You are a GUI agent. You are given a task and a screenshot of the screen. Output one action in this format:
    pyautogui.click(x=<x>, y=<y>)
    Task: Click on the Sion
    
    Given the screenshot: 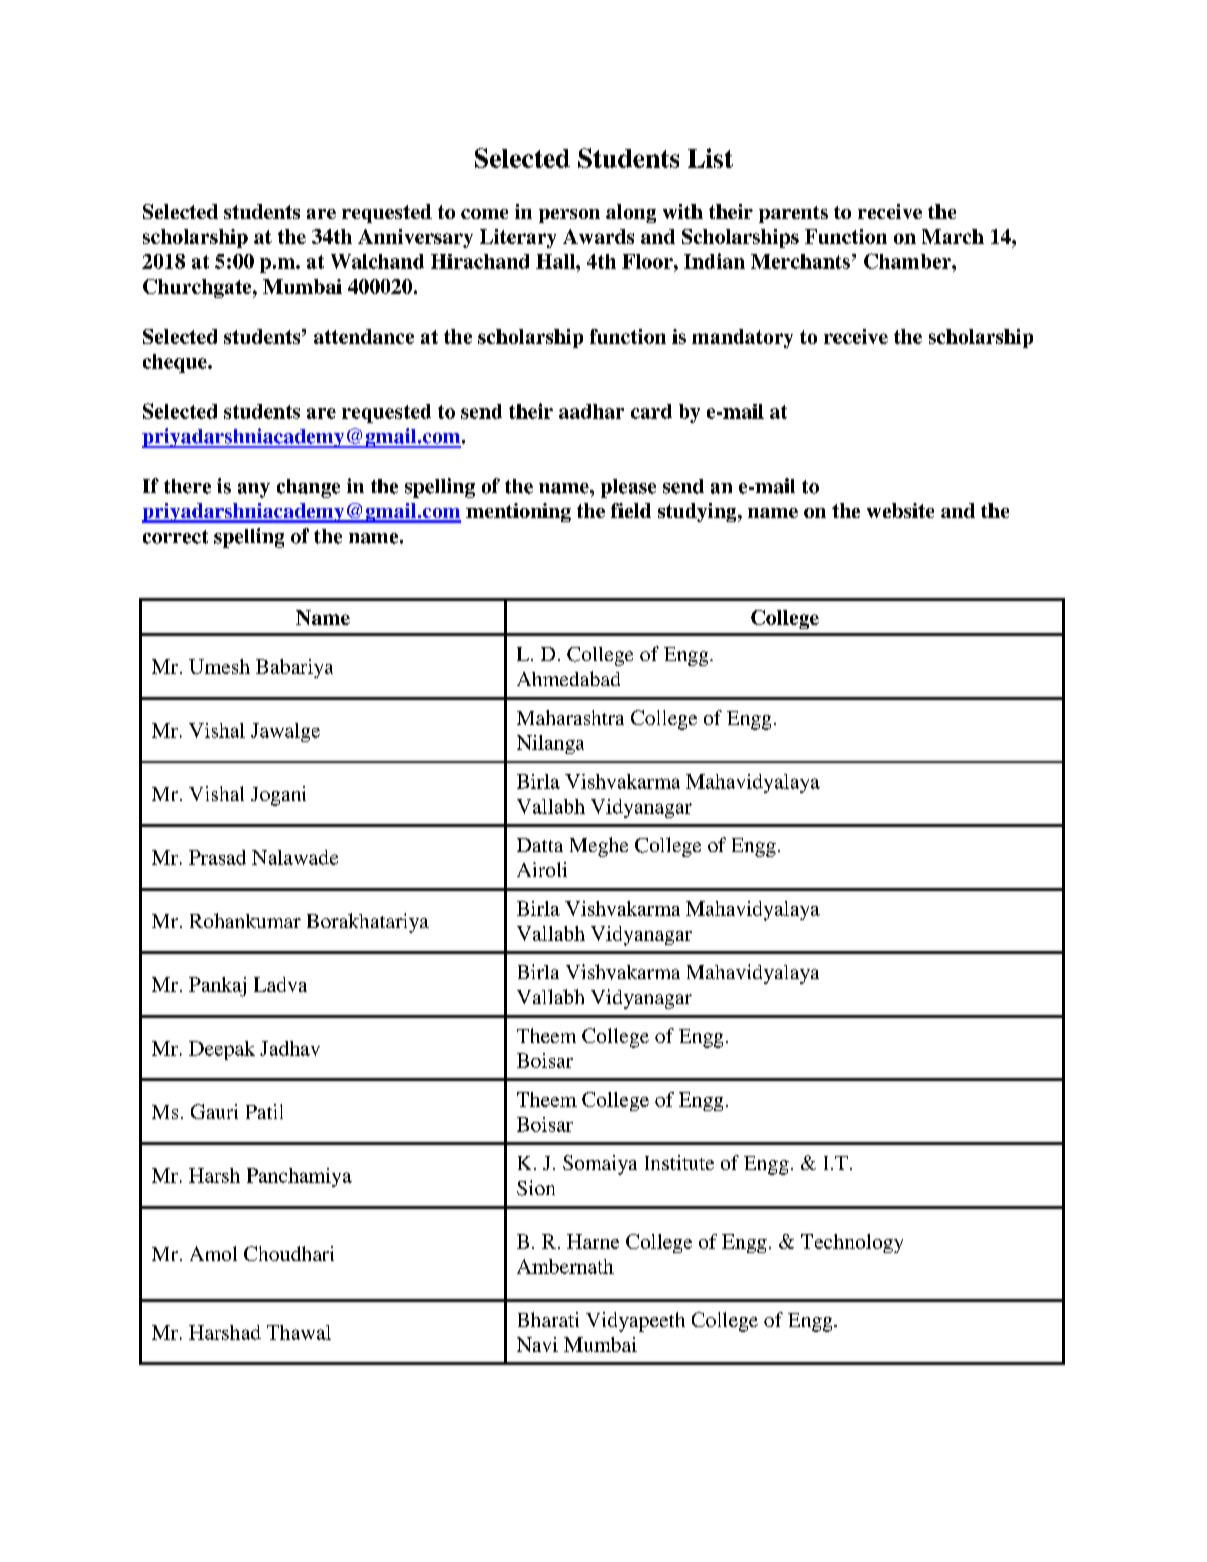 What is the action you would take?
    pyautogui.click(x=536, y=1188)
